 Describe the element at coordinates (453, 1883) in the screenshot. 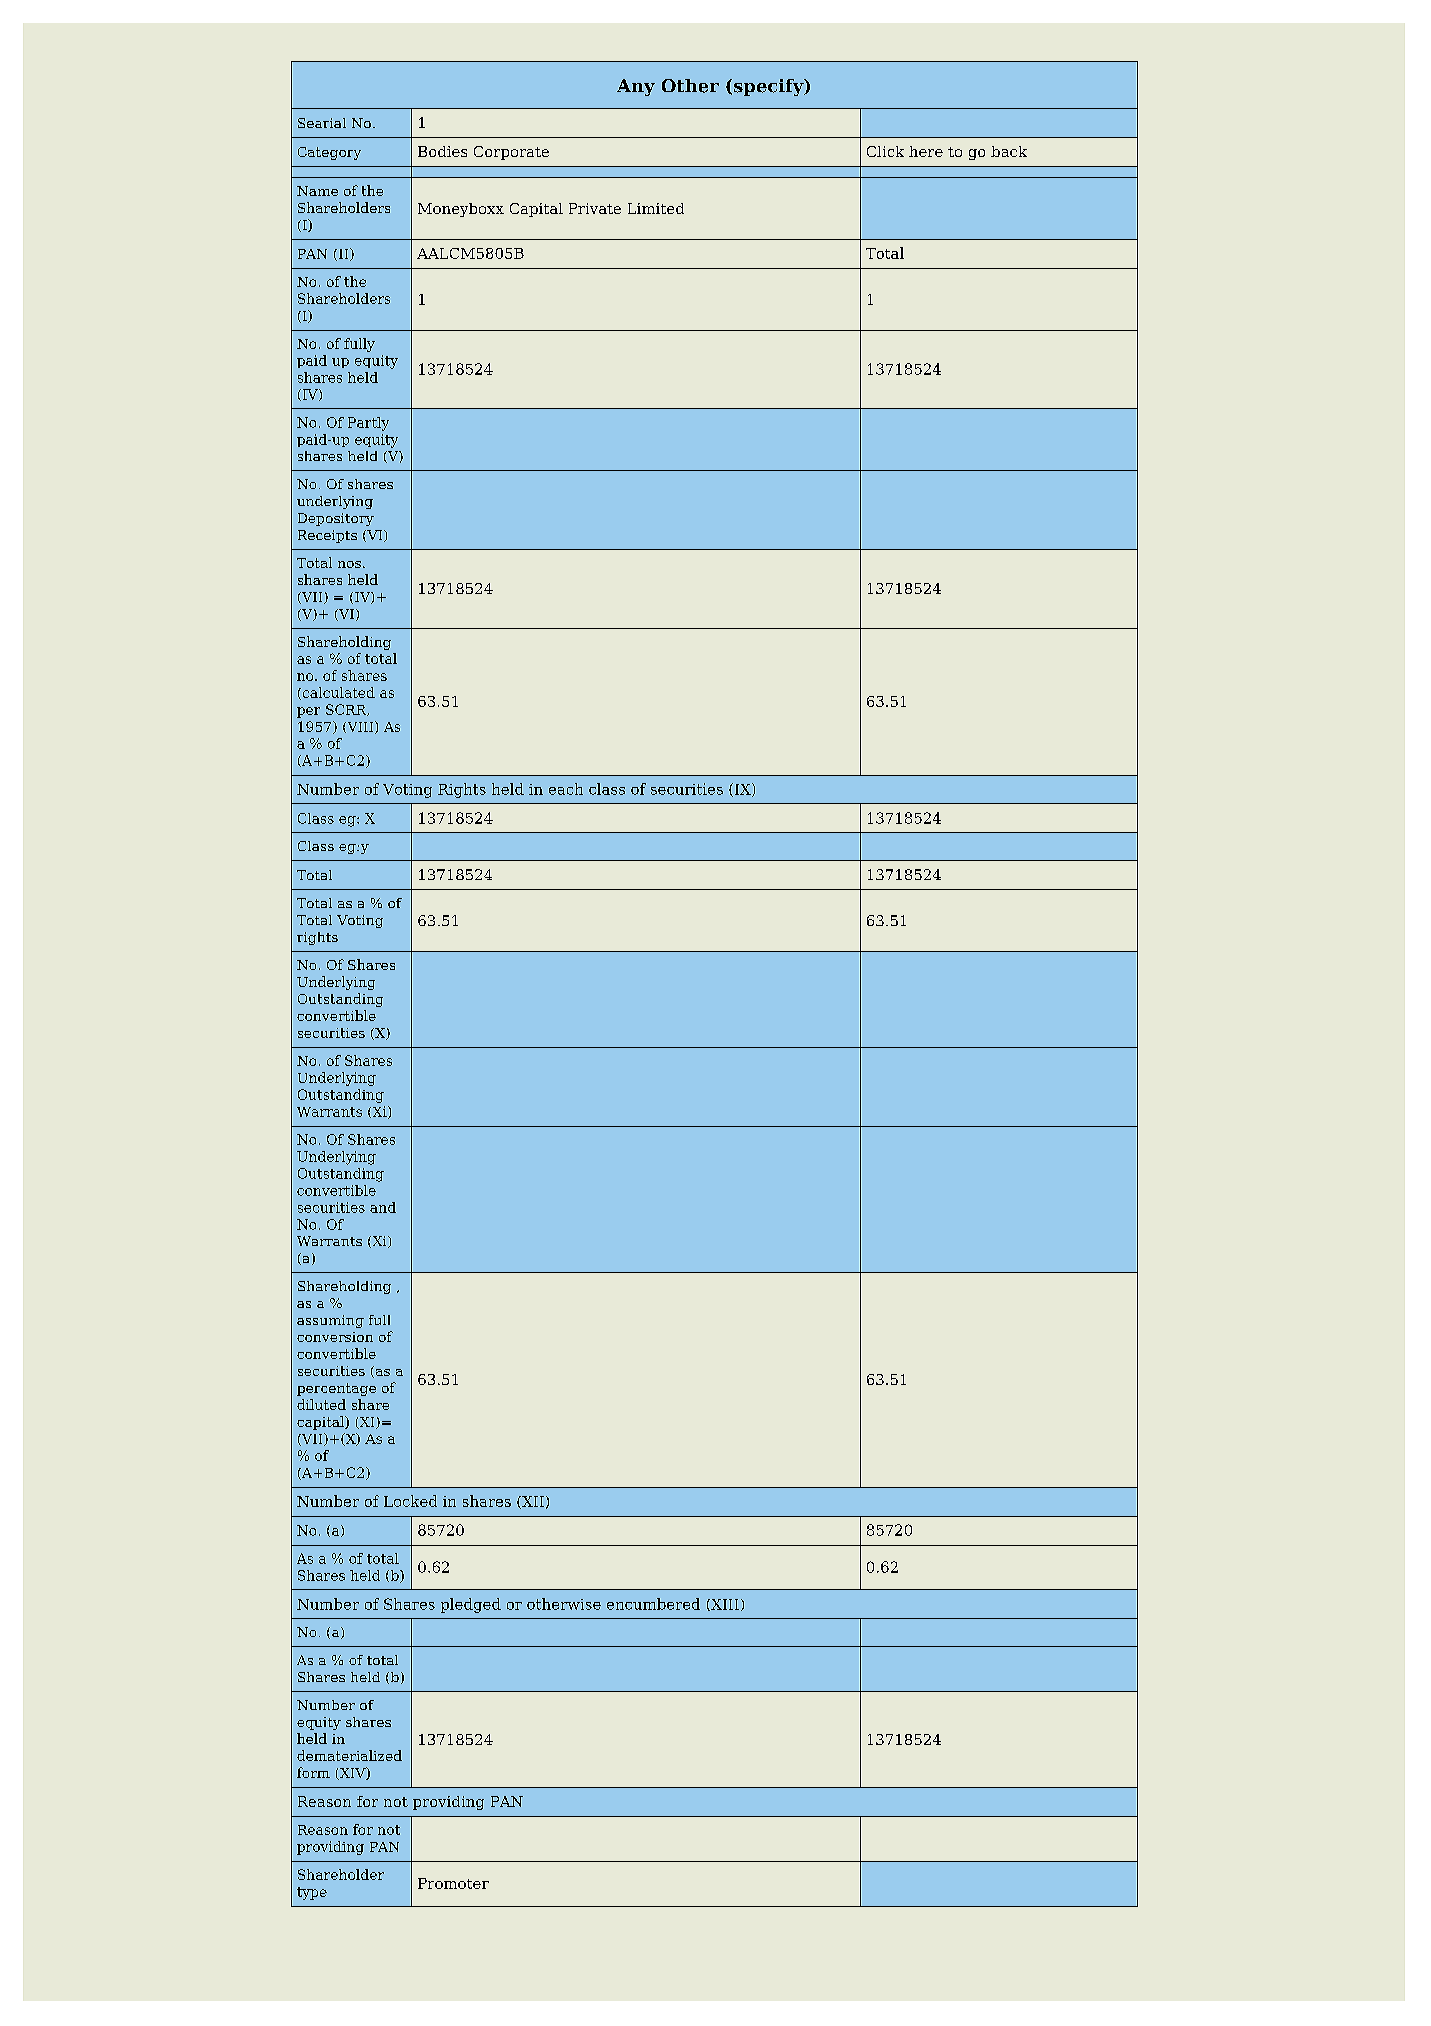

I see `Promoter` at that location.
